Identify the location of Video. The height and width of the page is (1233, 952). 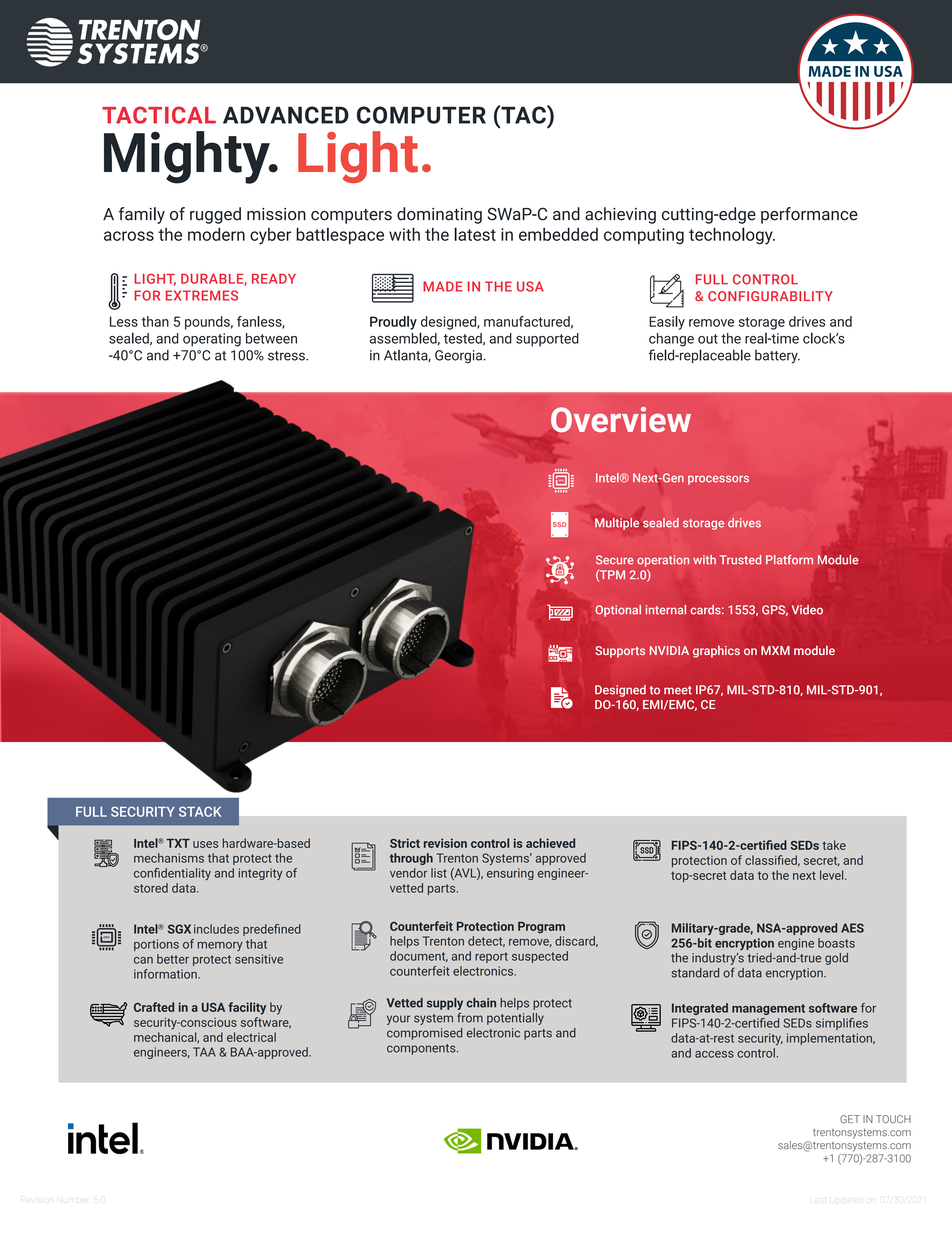
(807, 610).
